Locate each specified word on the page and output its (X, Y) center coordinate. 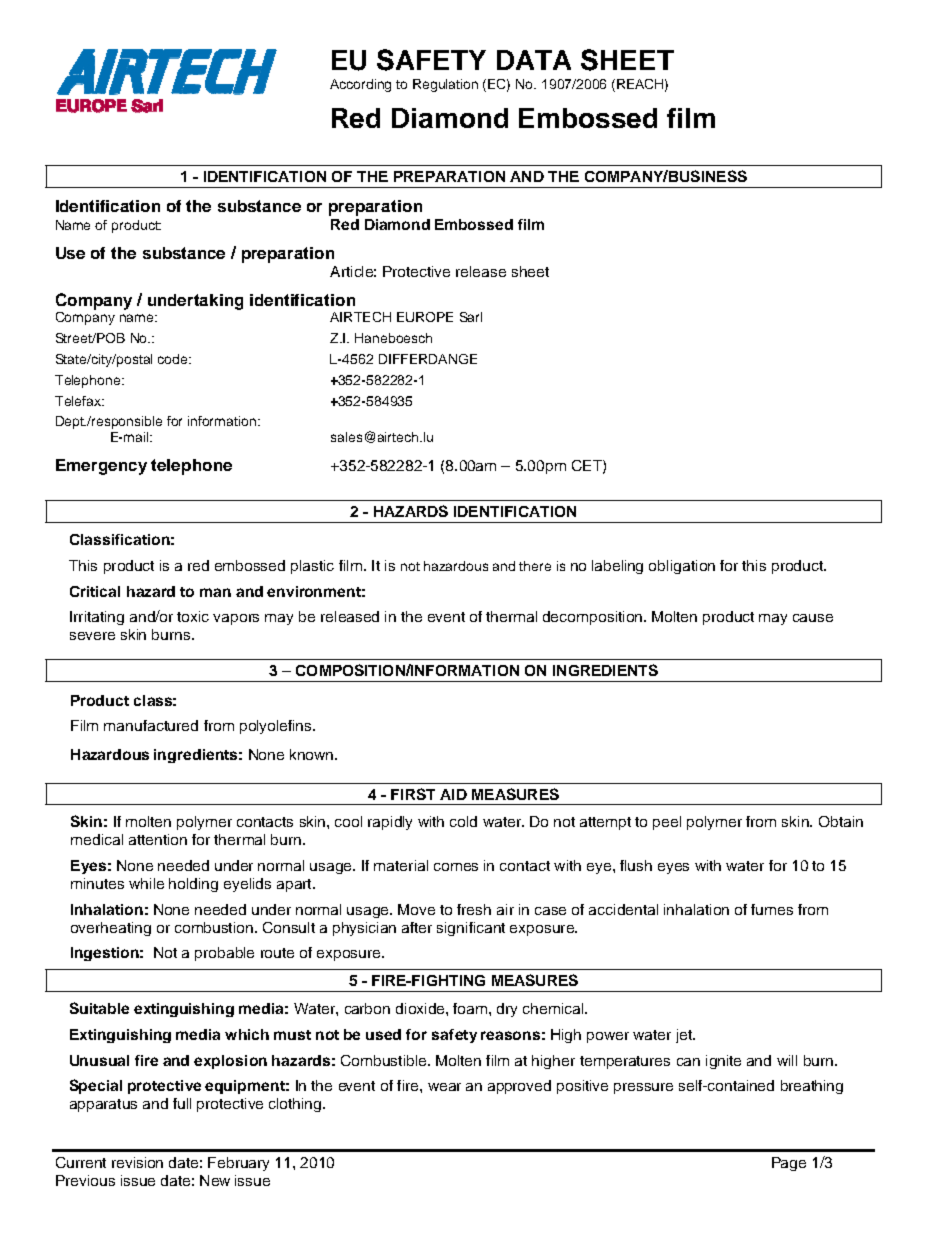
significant (471, 929)
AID (453, 794)
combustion (214, 927)
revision (137, 1162)
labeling (617, 567)
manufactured (151, 725)
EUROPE (425, 317)
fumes (772, 909)
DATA (534, 60)
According (360, 85)
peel (667, 823)
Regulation (445, 85)
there (535, 566)
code (174, 359)
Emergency (101, 467)
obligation (682, 567)
